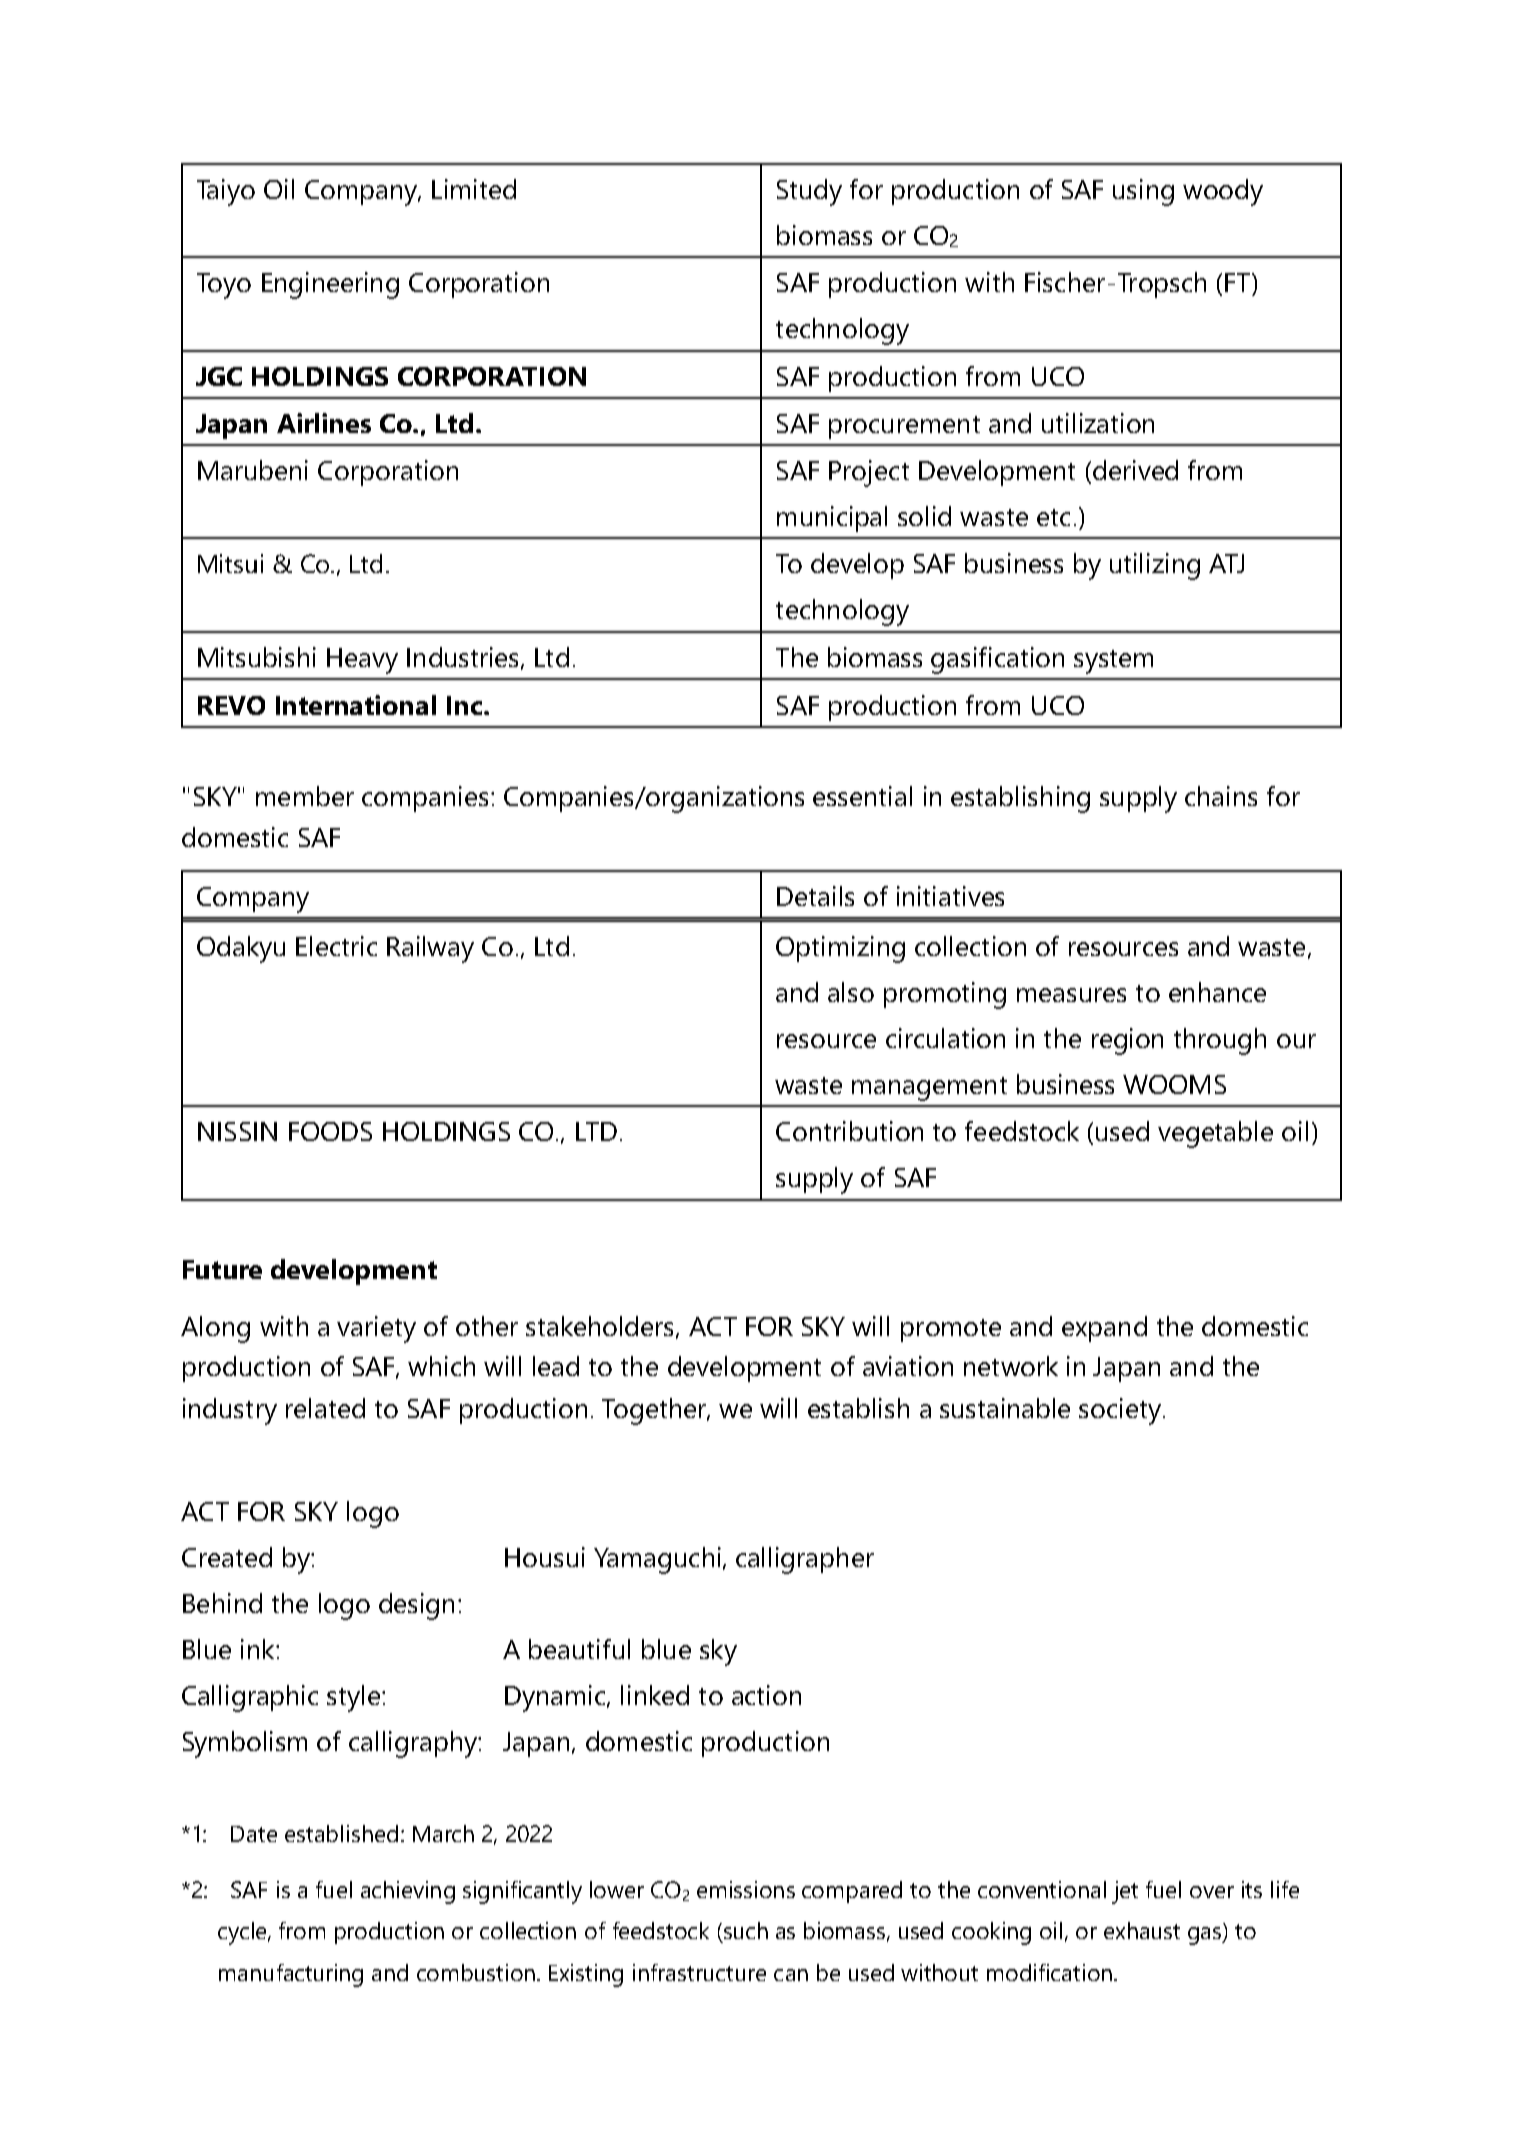  What do you see at coordinates (330, 285) in the document?
I see `Engineering` at bounding box center [330, 285].
